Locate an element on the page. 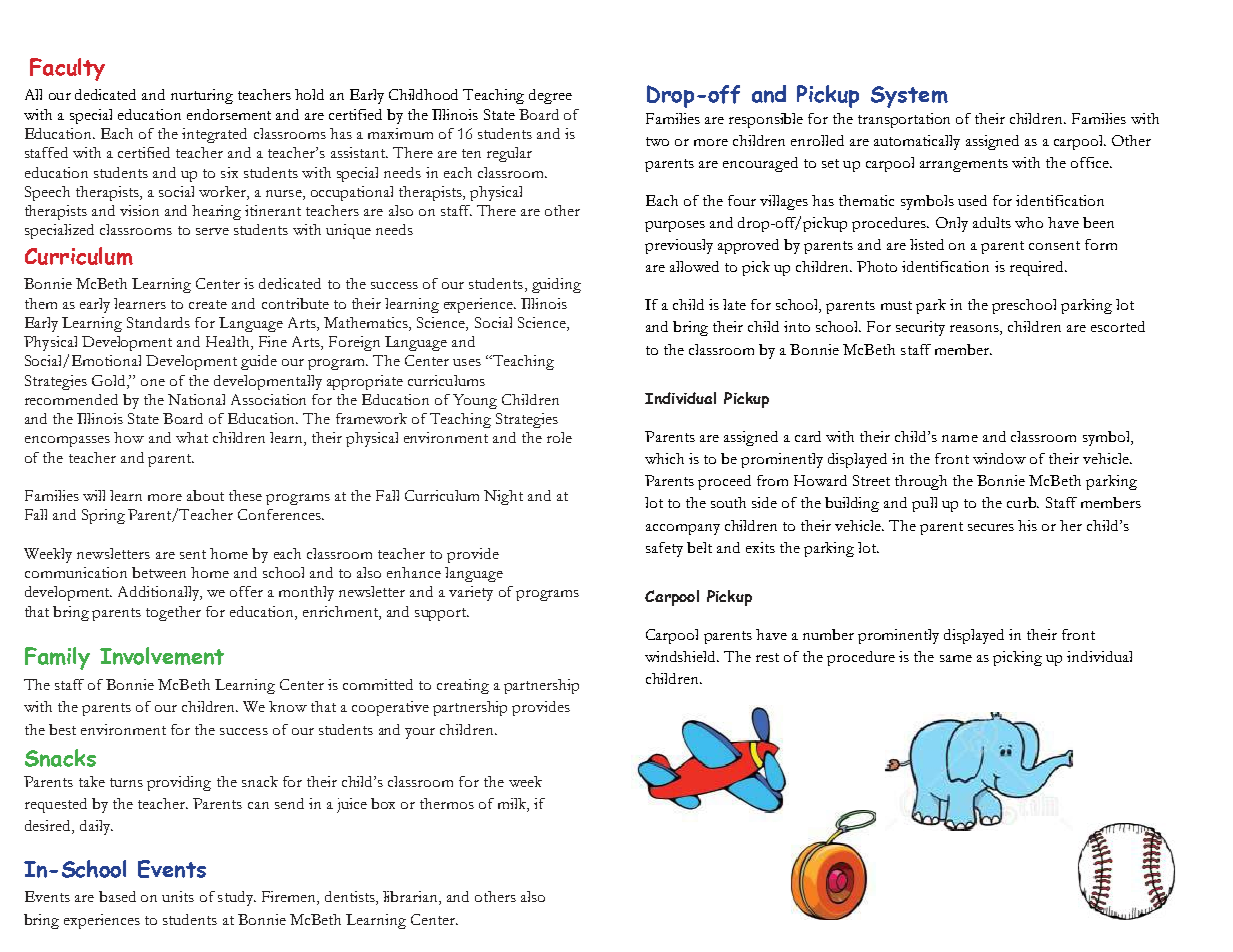 The height and width of the document is (952, 1233). Night is located at coordinates (503, 497).
